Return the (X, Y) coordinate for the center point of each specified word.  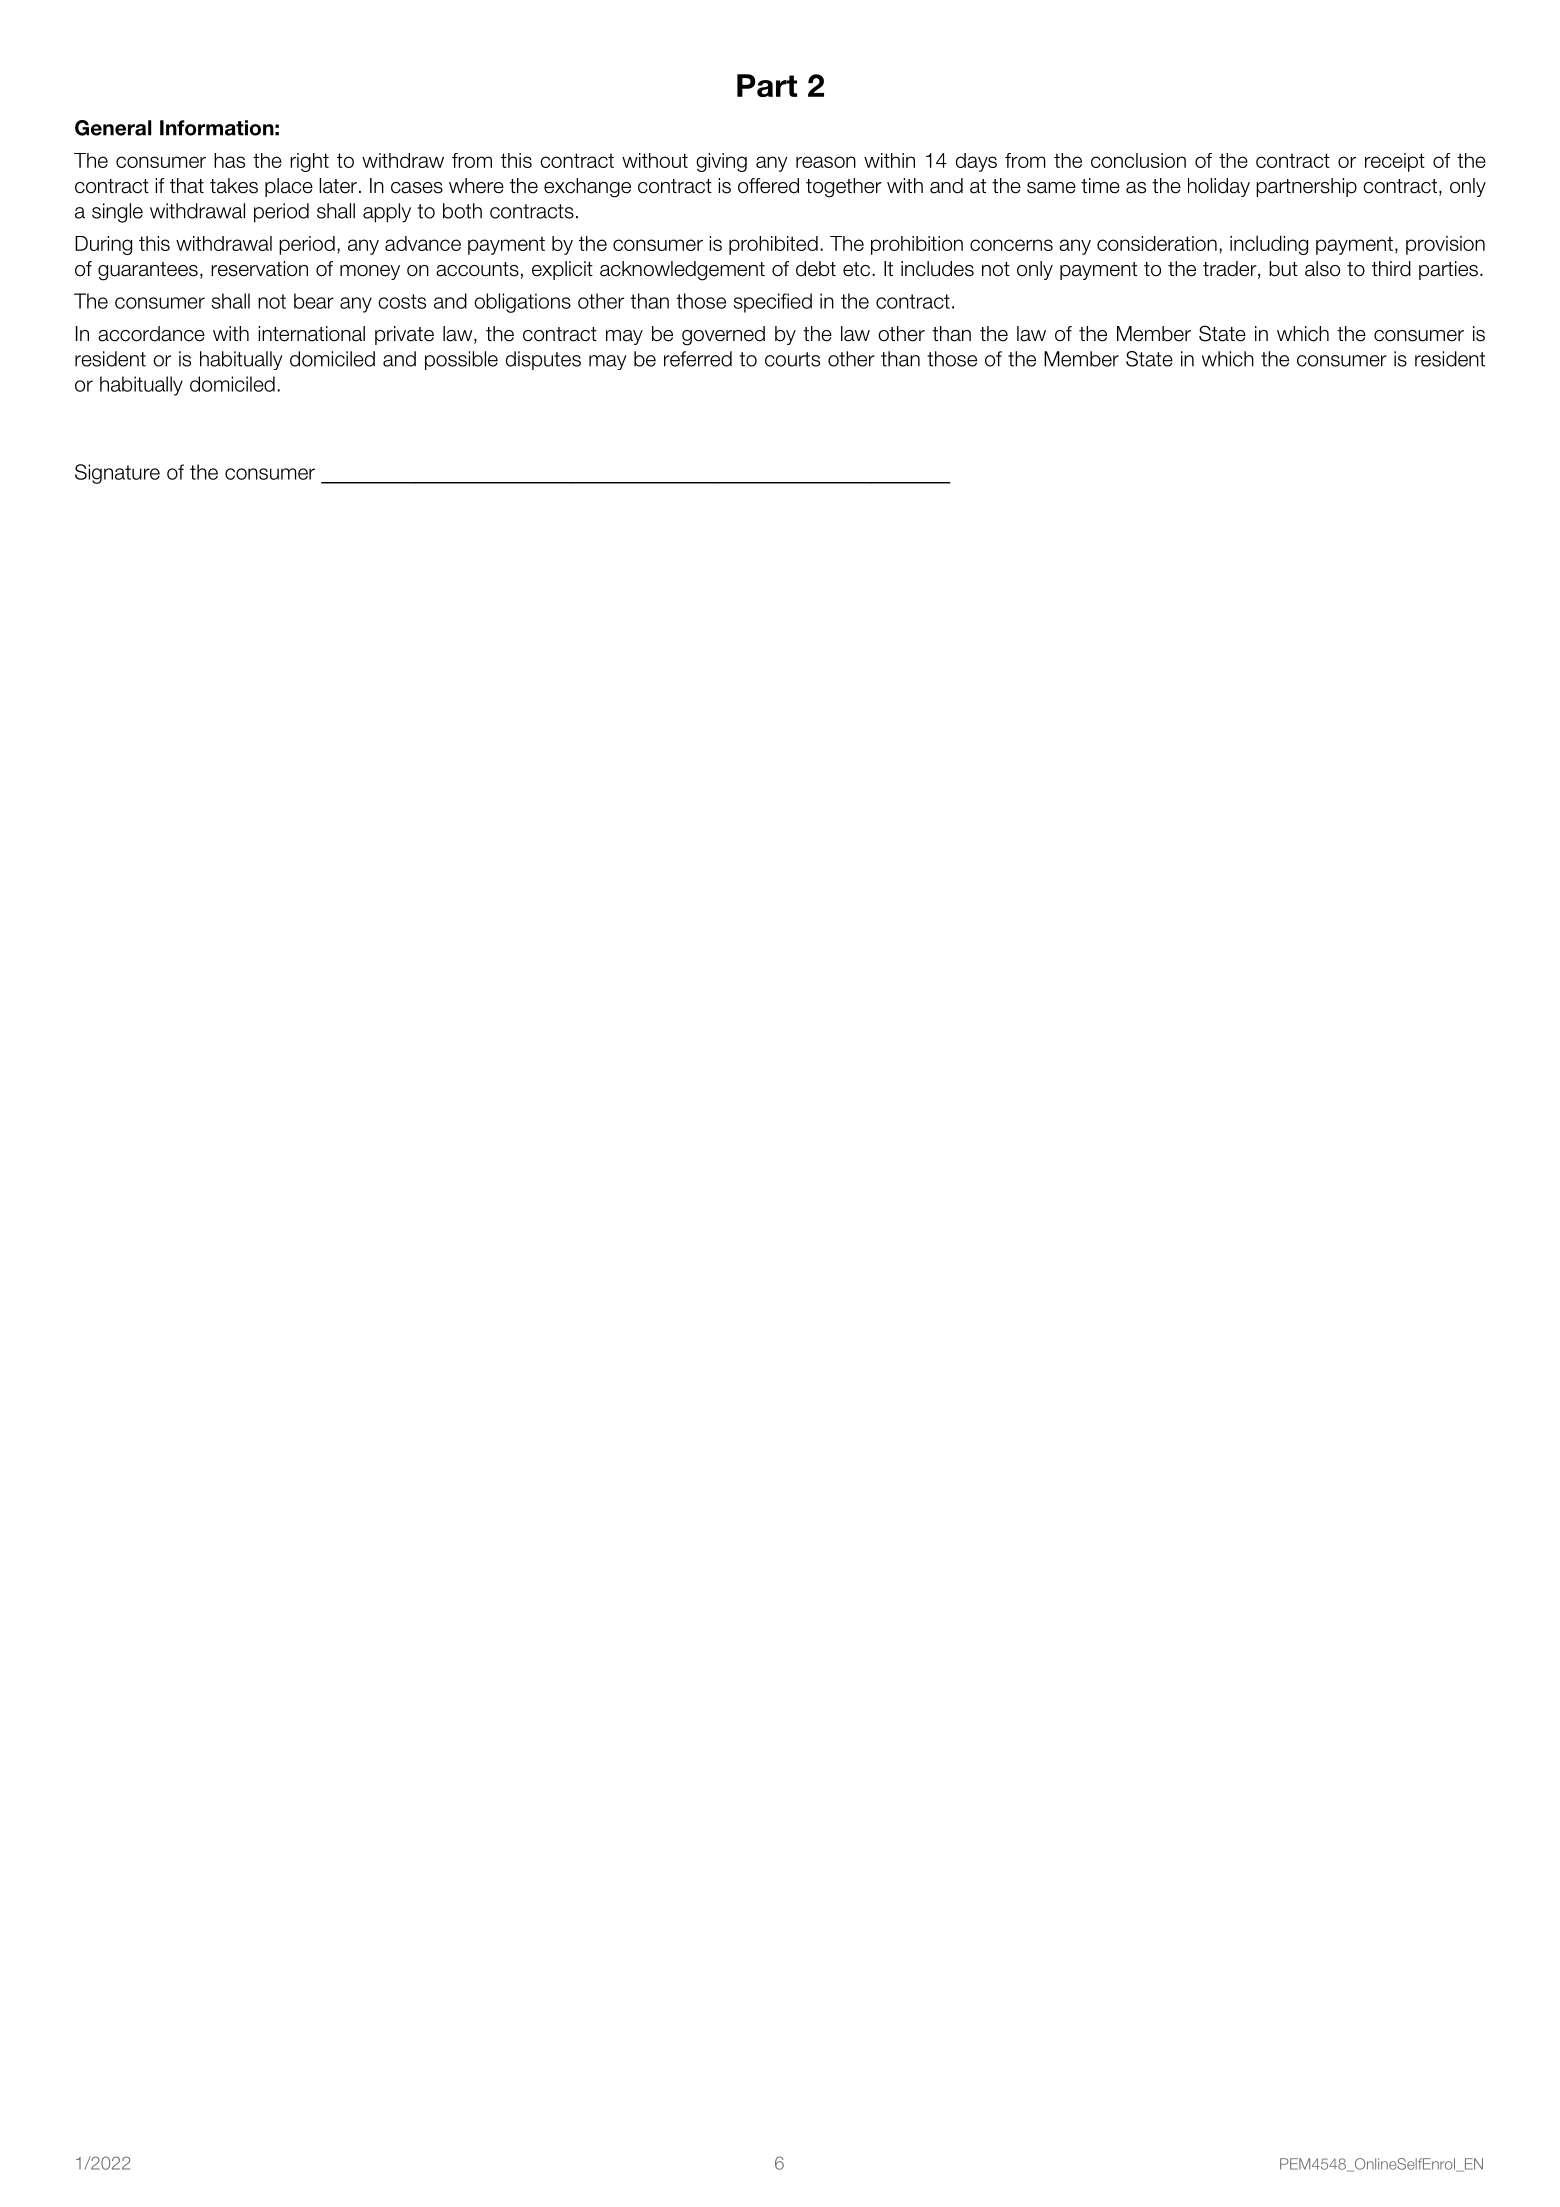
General (113, 128)
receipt (1395, 162)
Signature (117, 474)
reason (826, 162)
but (1283, 269)
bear (314, 301)
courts (792, 359)
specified (772, 303)
